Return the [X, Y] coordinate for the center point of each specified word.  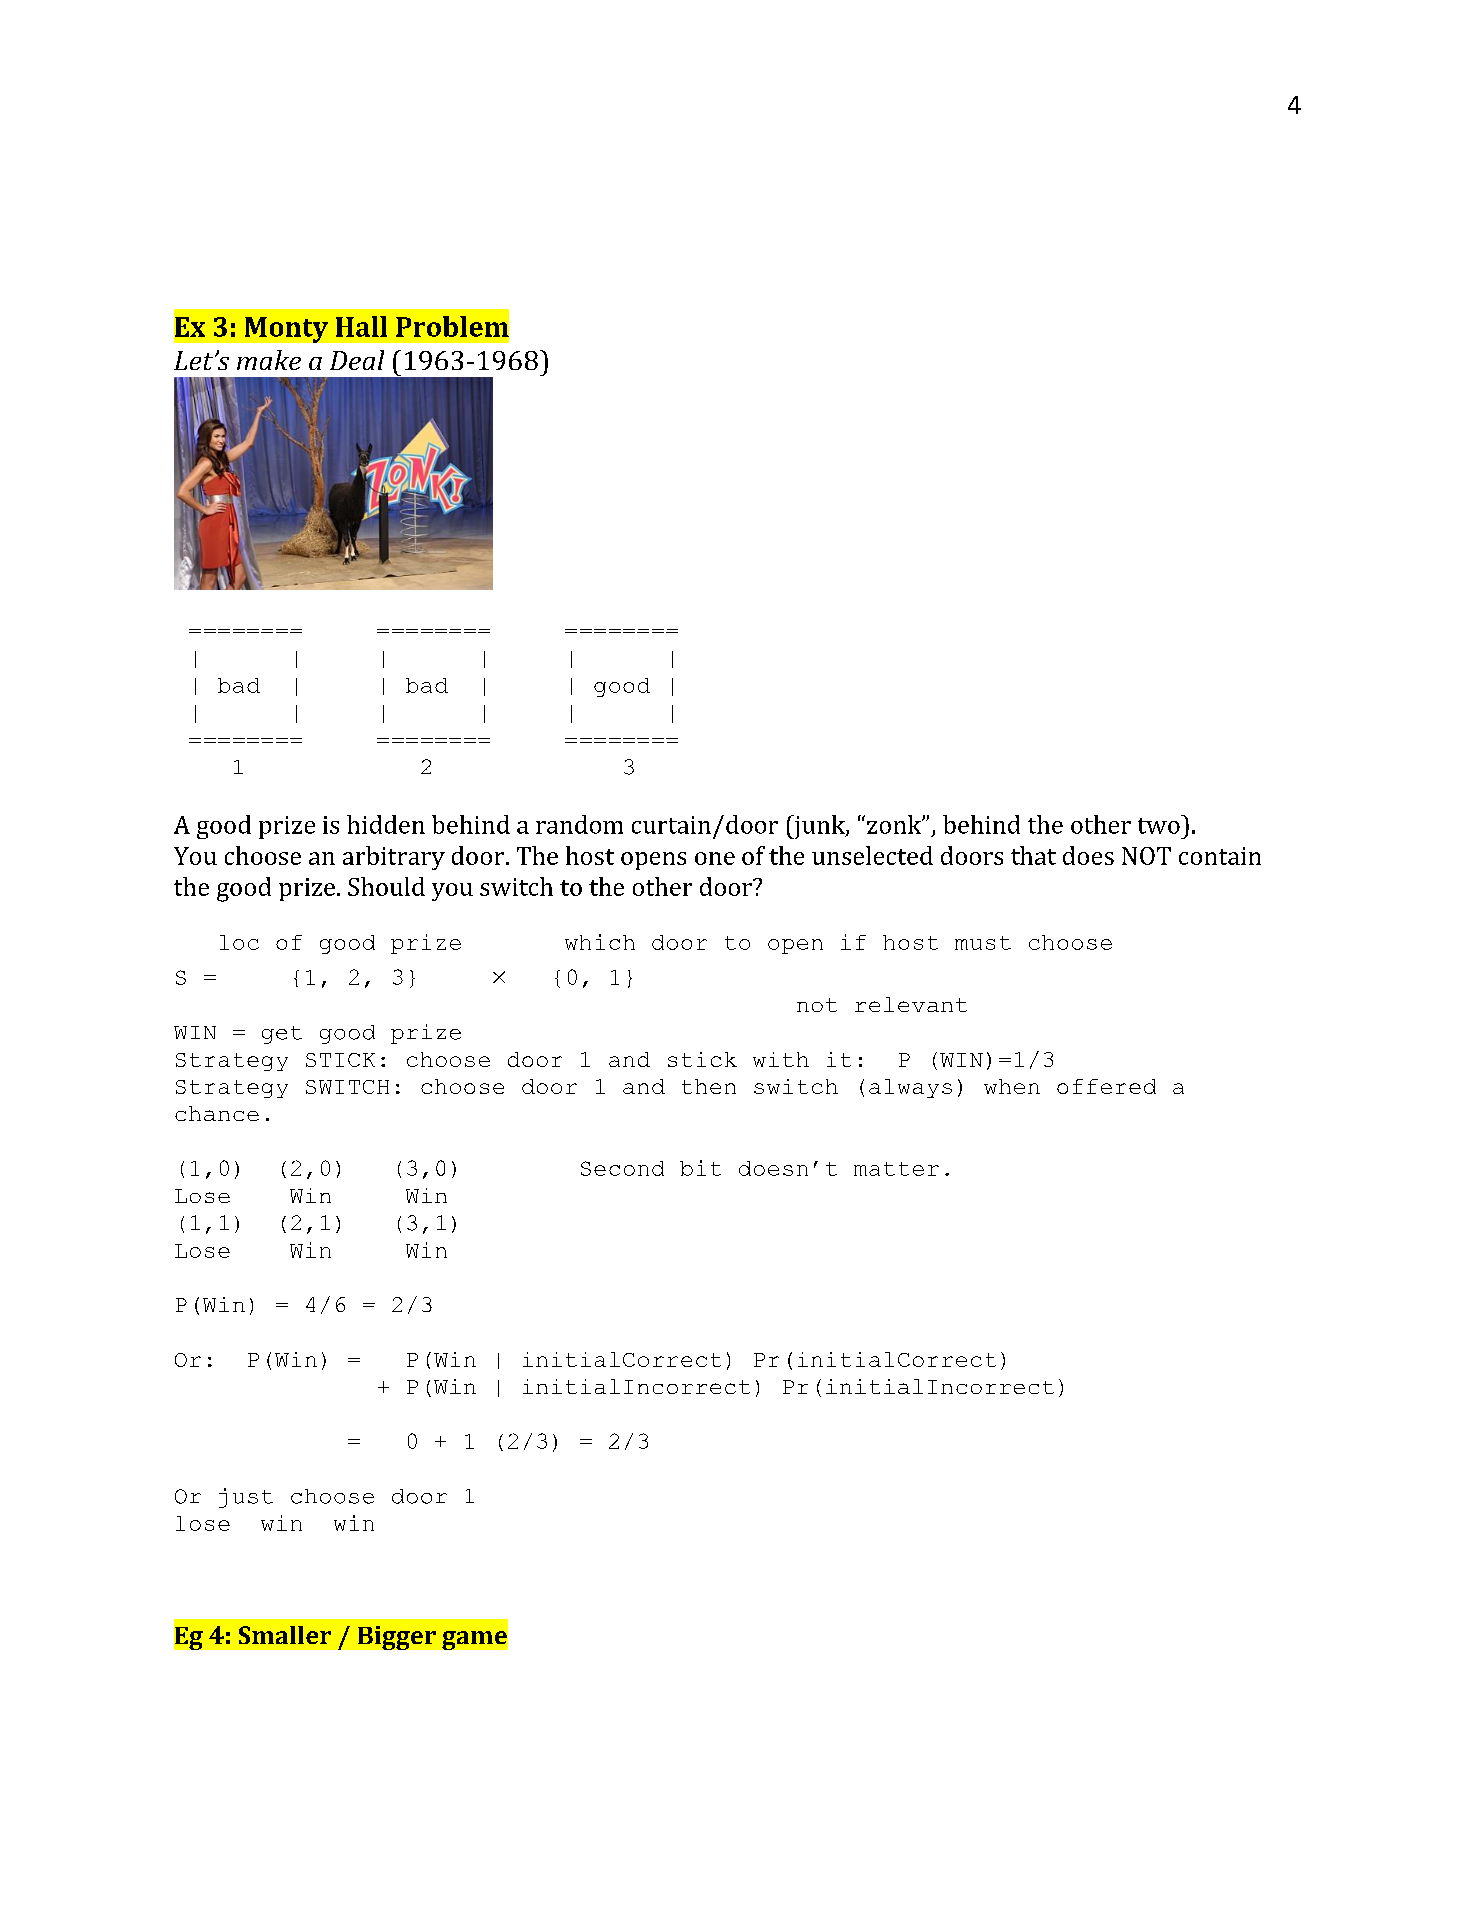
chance [217, 1113]
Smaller [285, 1635]
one [715, 858]
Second [622, 1168]
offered [1106, 1086]
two [1160, 824]
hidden [386, 824]
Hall [361, 326]
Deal [357, 360]
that [1033, 855]
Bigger [397, 1638]
